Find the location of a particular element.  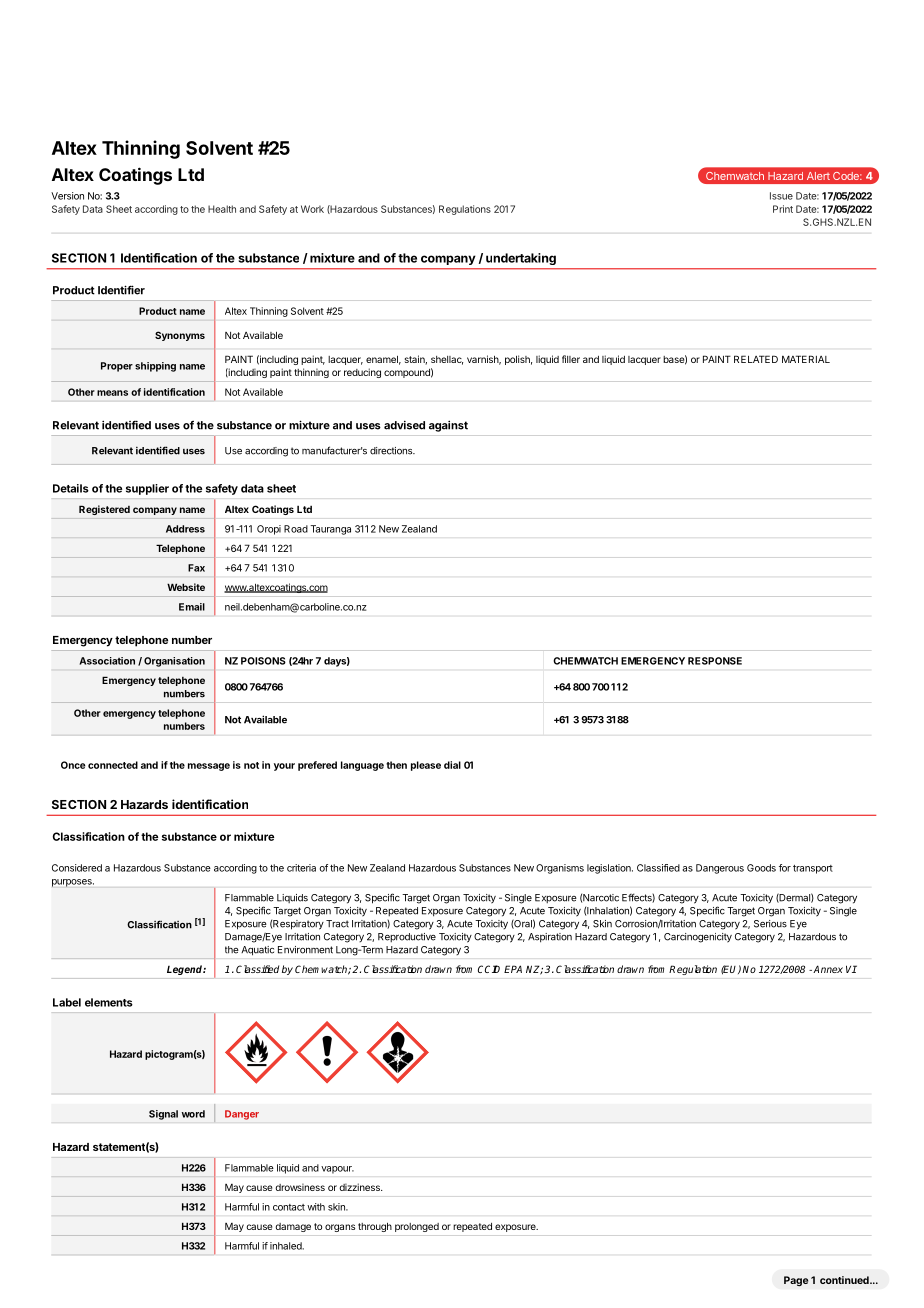

elements is located at coordinates (109, 1002).
